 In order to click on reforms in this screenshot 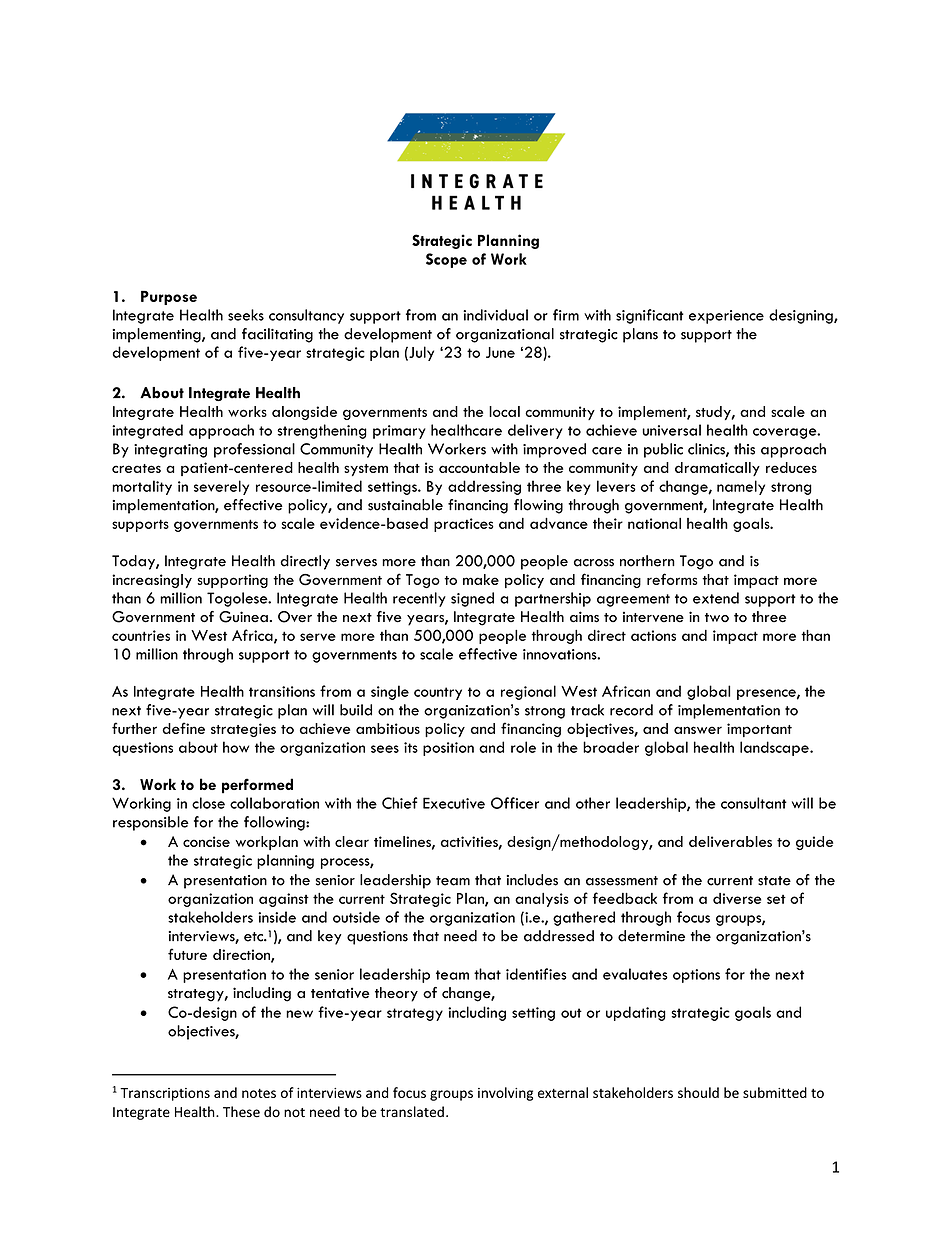, I will do `click(672, 579)`.
